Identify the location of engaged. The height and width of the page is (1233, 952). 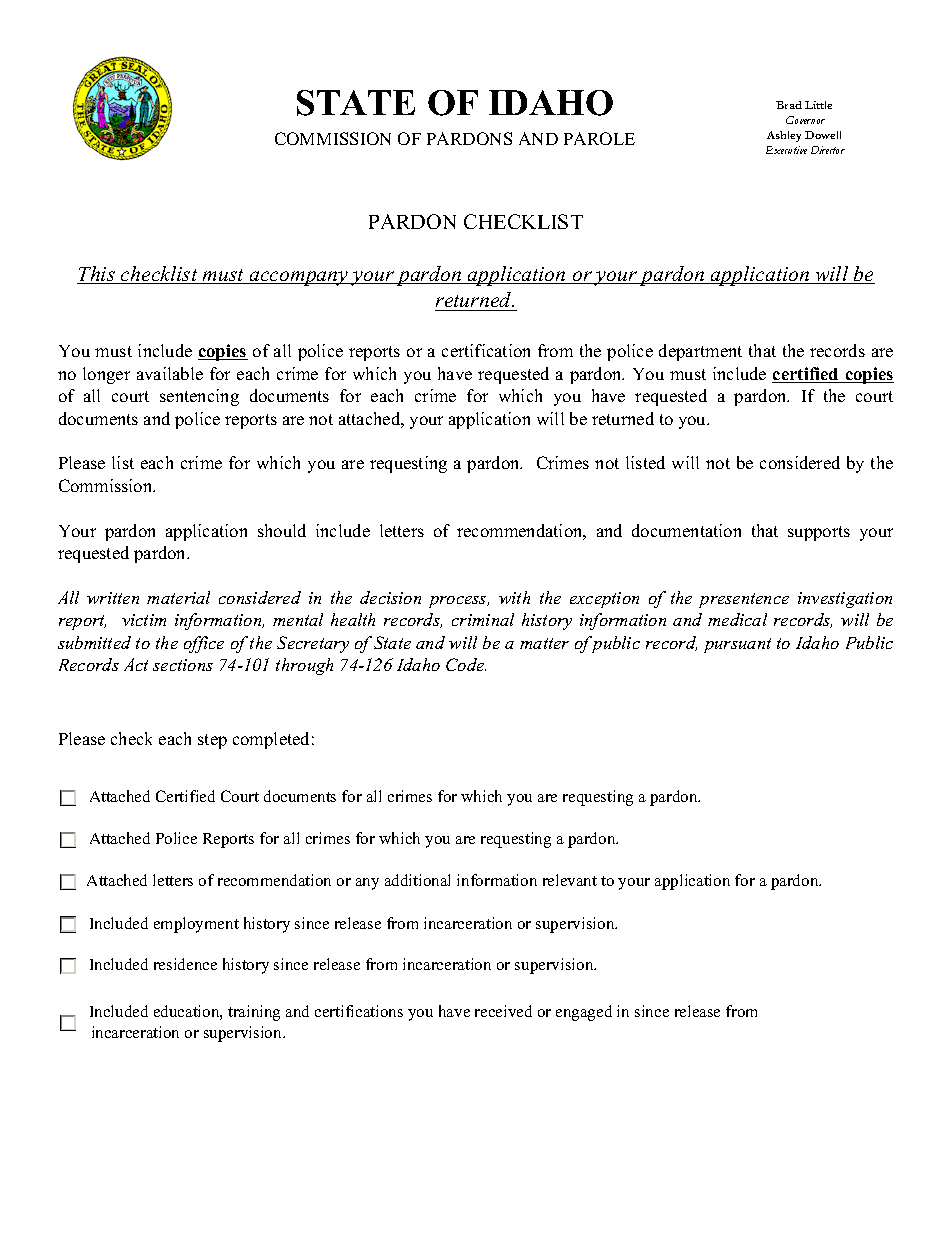
(584, 1013).
